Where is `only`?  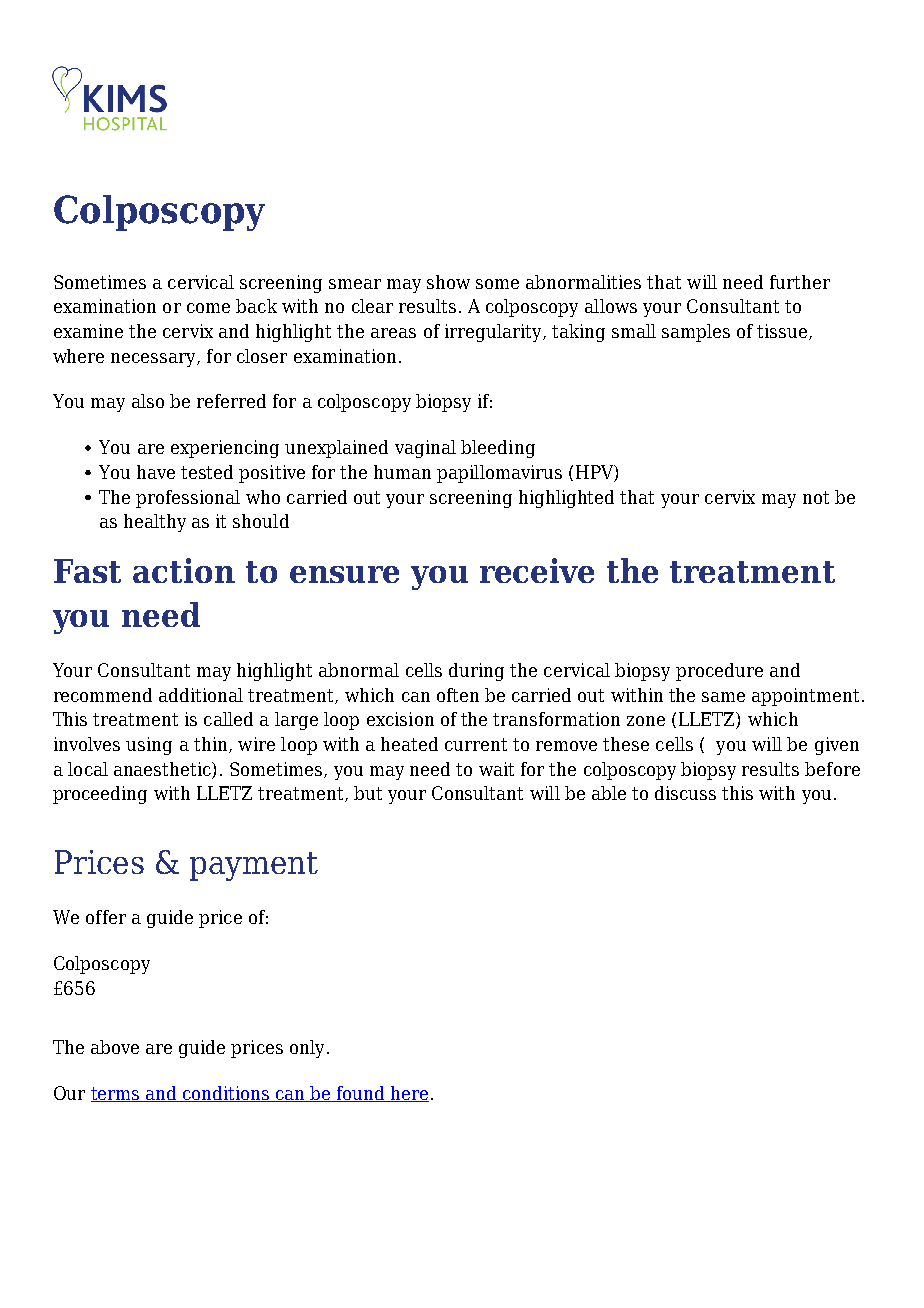
only is located at coordinates (307, 1049).
